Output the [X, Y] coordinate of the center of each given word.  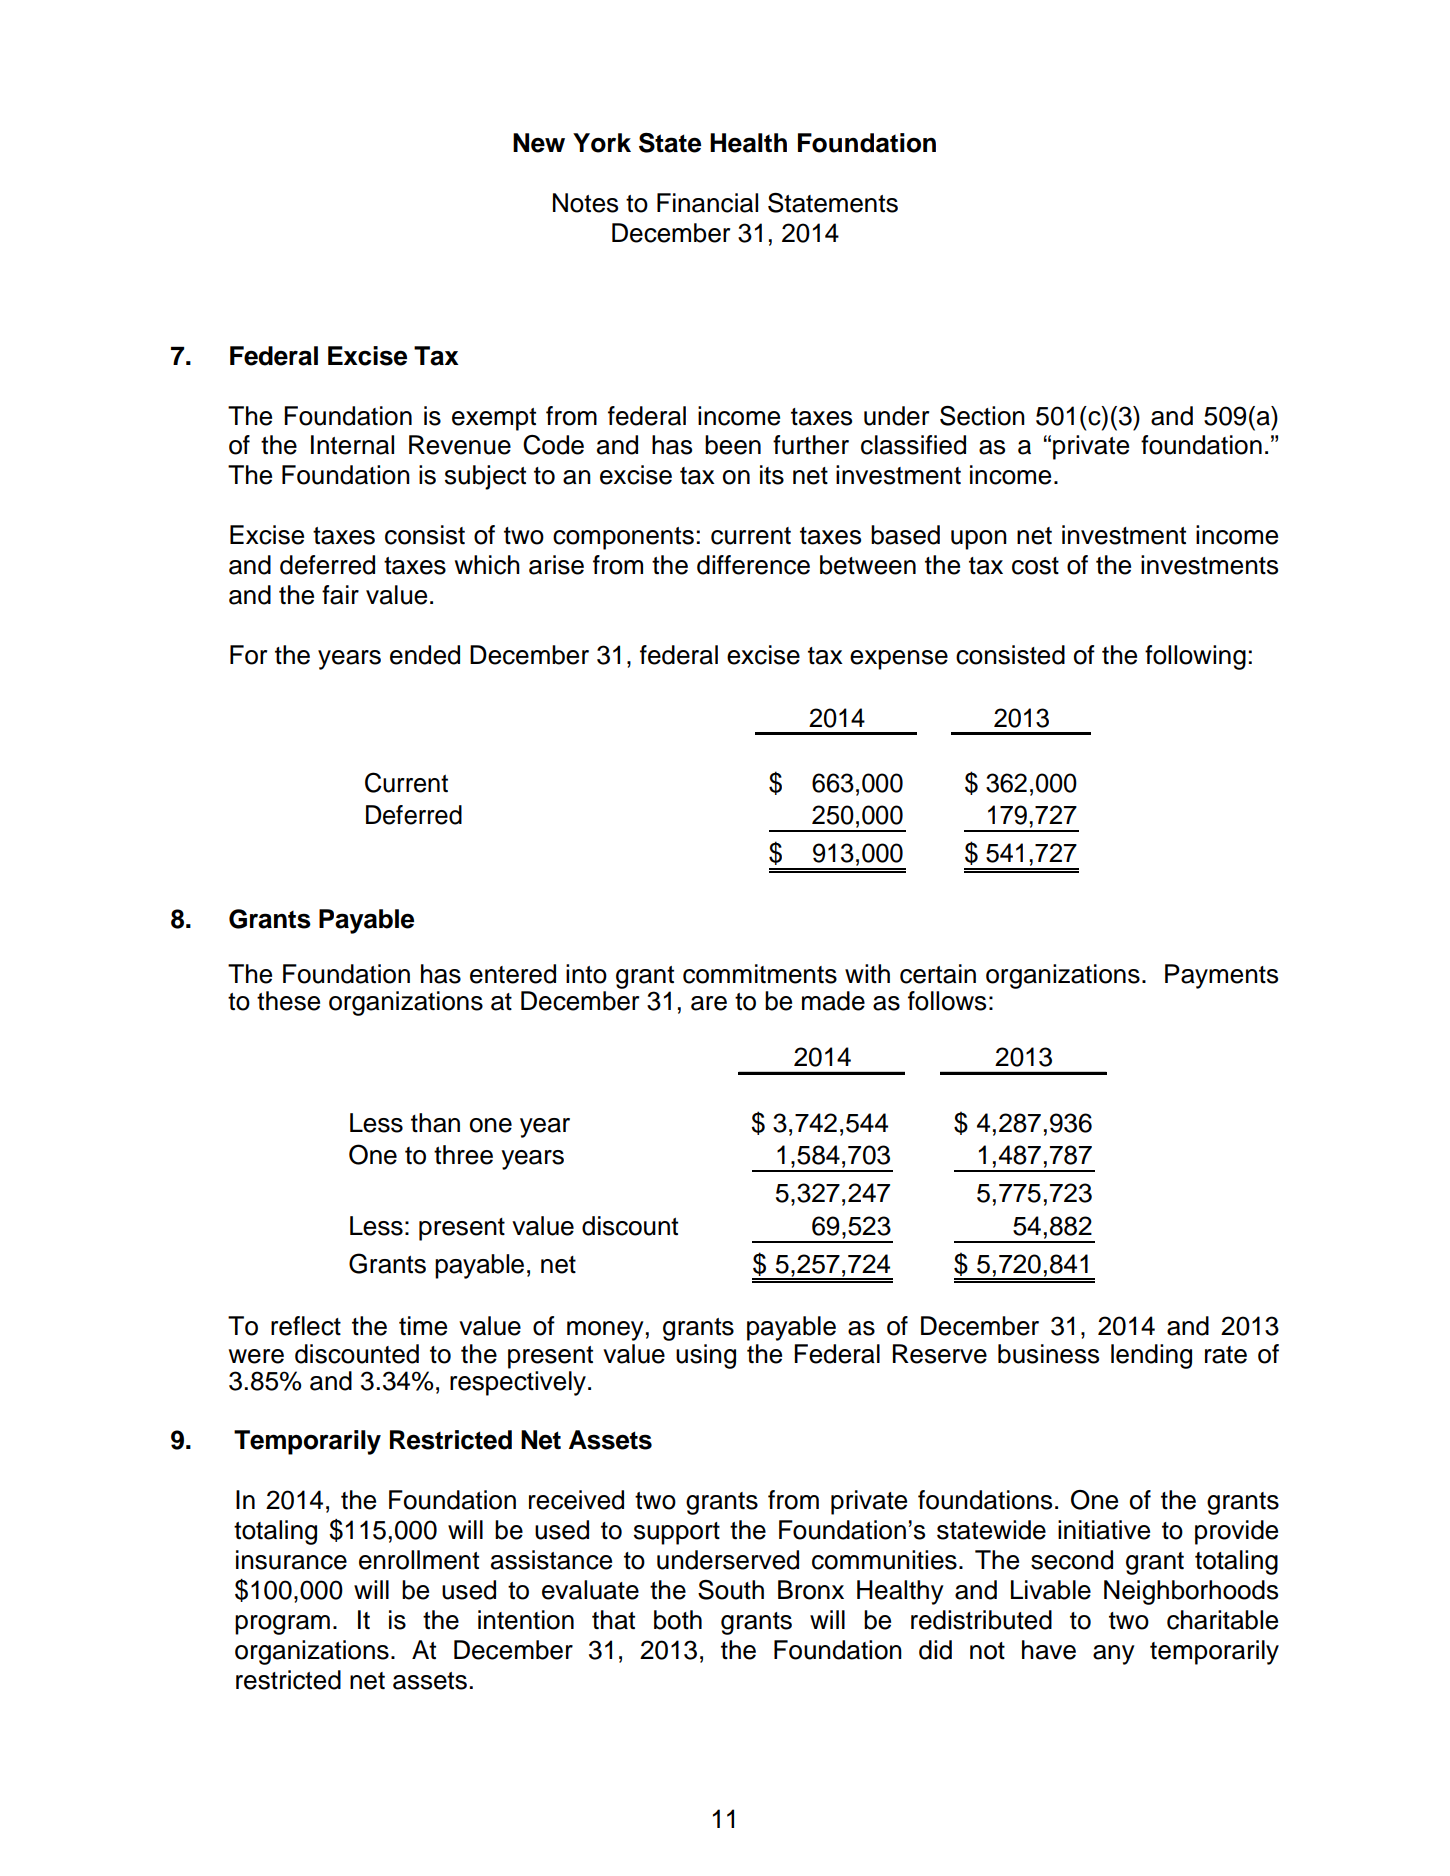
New [539, 143]
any [1114, 1655]
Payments [1221, 976]
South [731, 1590]
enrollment [419, 1560]
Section [982, 416]
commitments [760, 974]
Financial [707, 203]
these [288, 1001]
